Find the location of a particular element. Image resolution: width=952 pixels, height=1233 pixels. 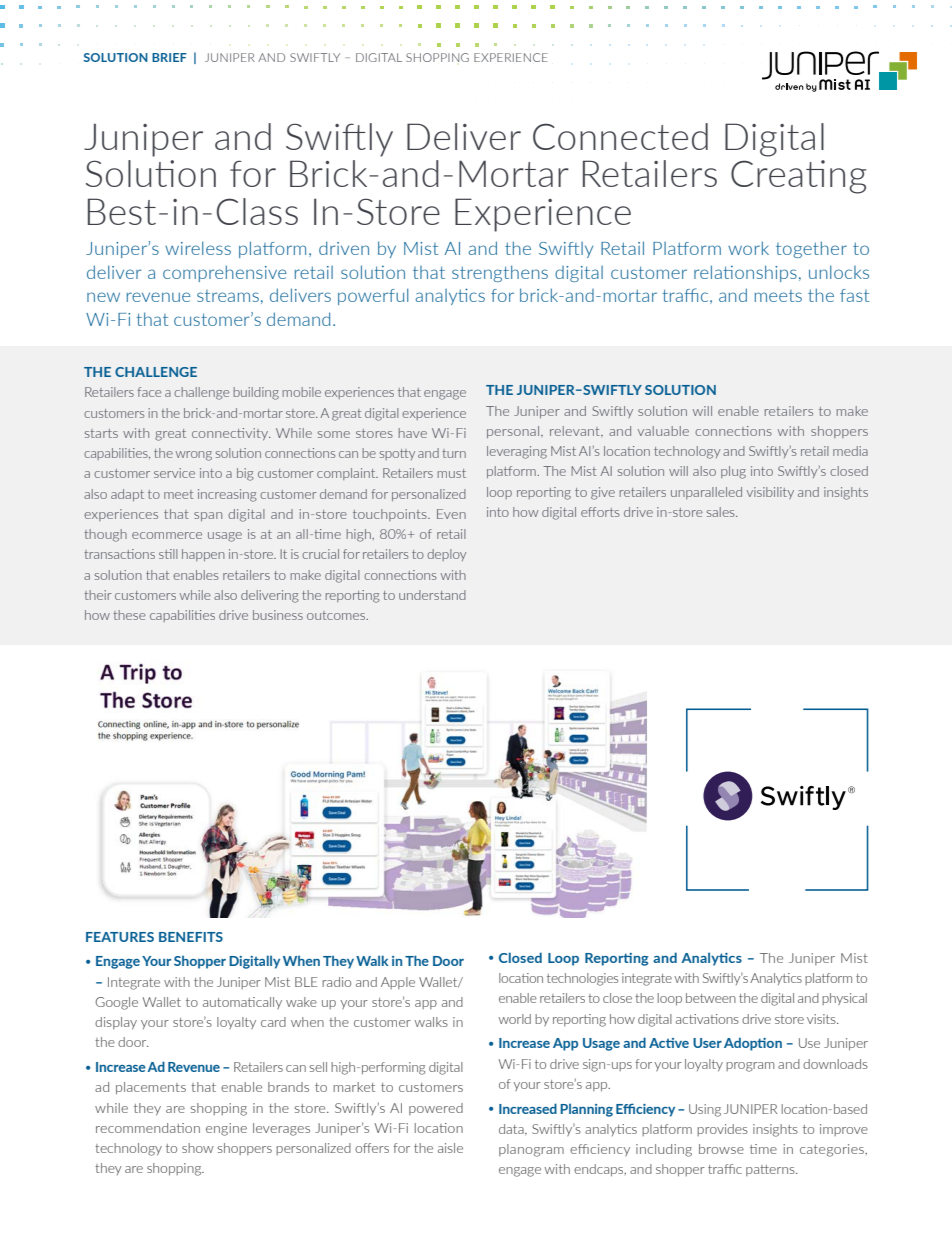

understand is located at coordinates (432, 595).
